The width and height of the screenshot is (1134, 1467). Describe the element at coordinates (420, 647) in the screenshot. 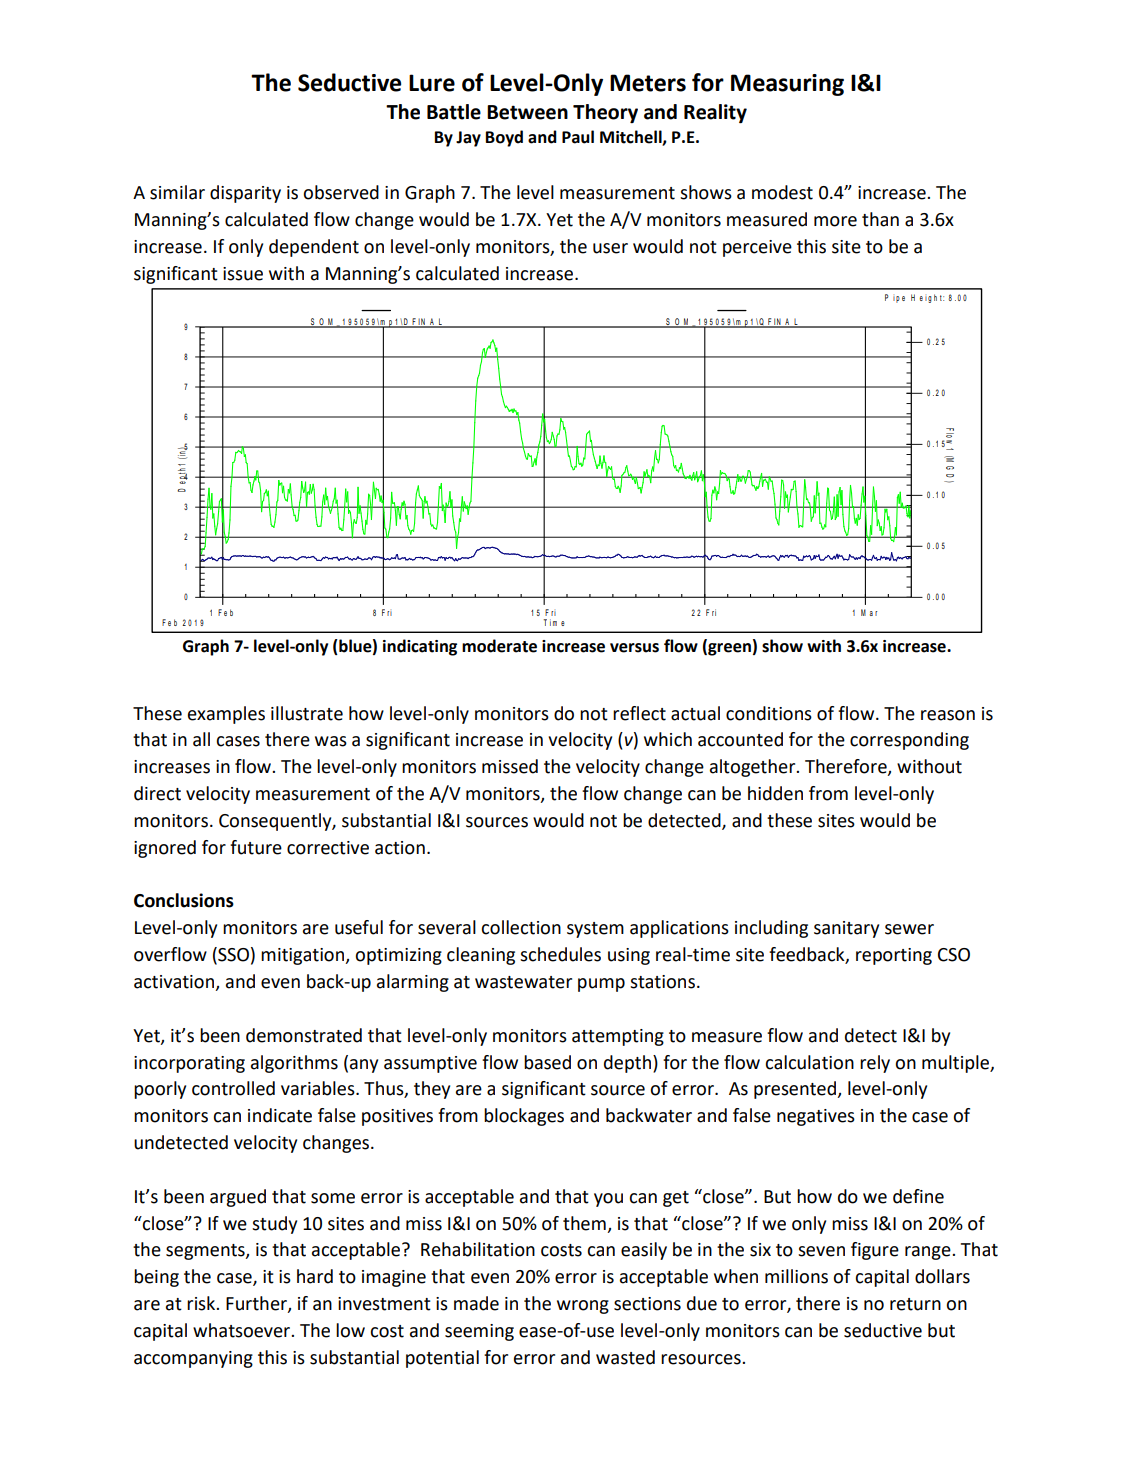

I see `indicating` at that location.
